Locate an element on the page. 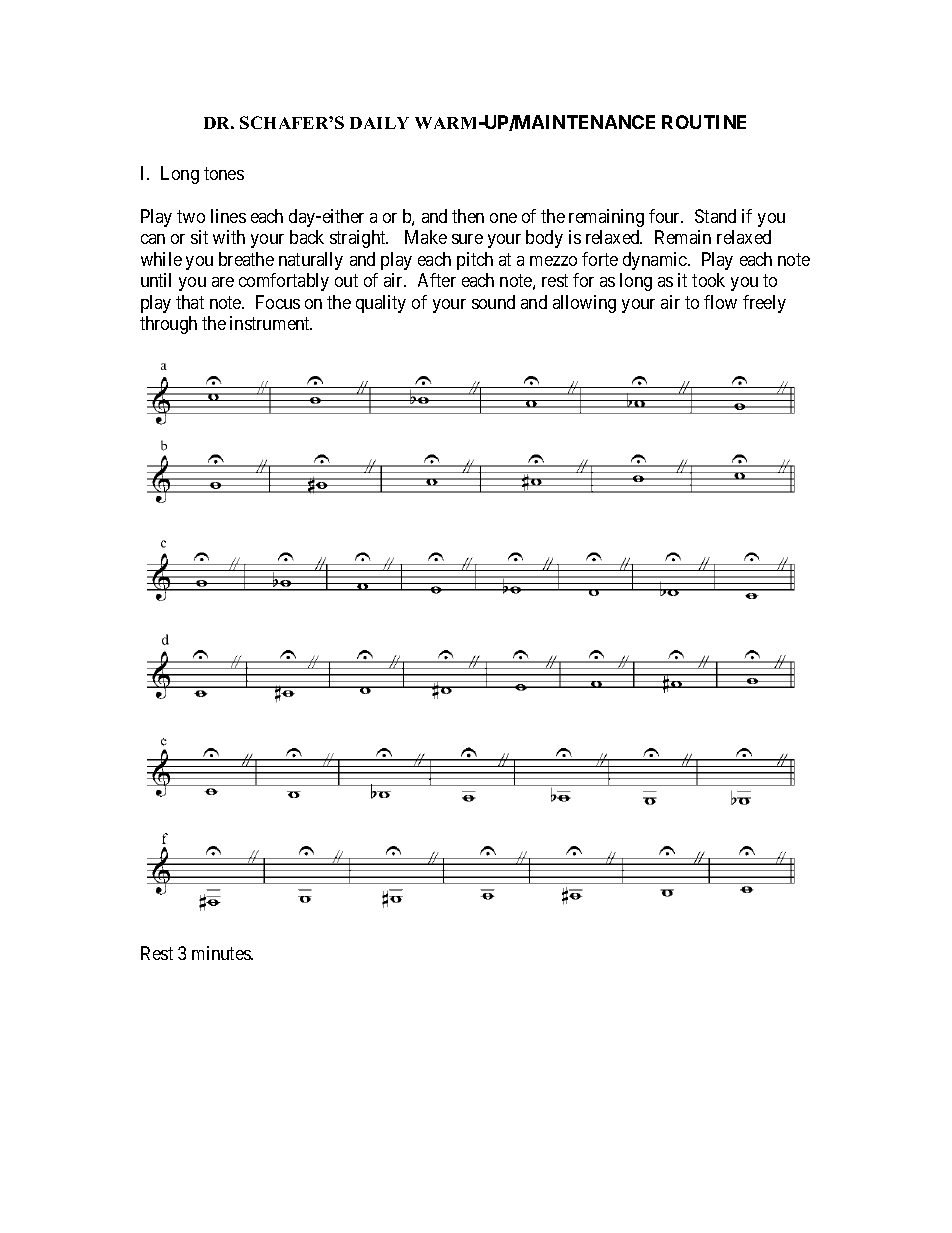 The height and width of the document is (1233, 952). quality is located at coordinates (381, 304).
